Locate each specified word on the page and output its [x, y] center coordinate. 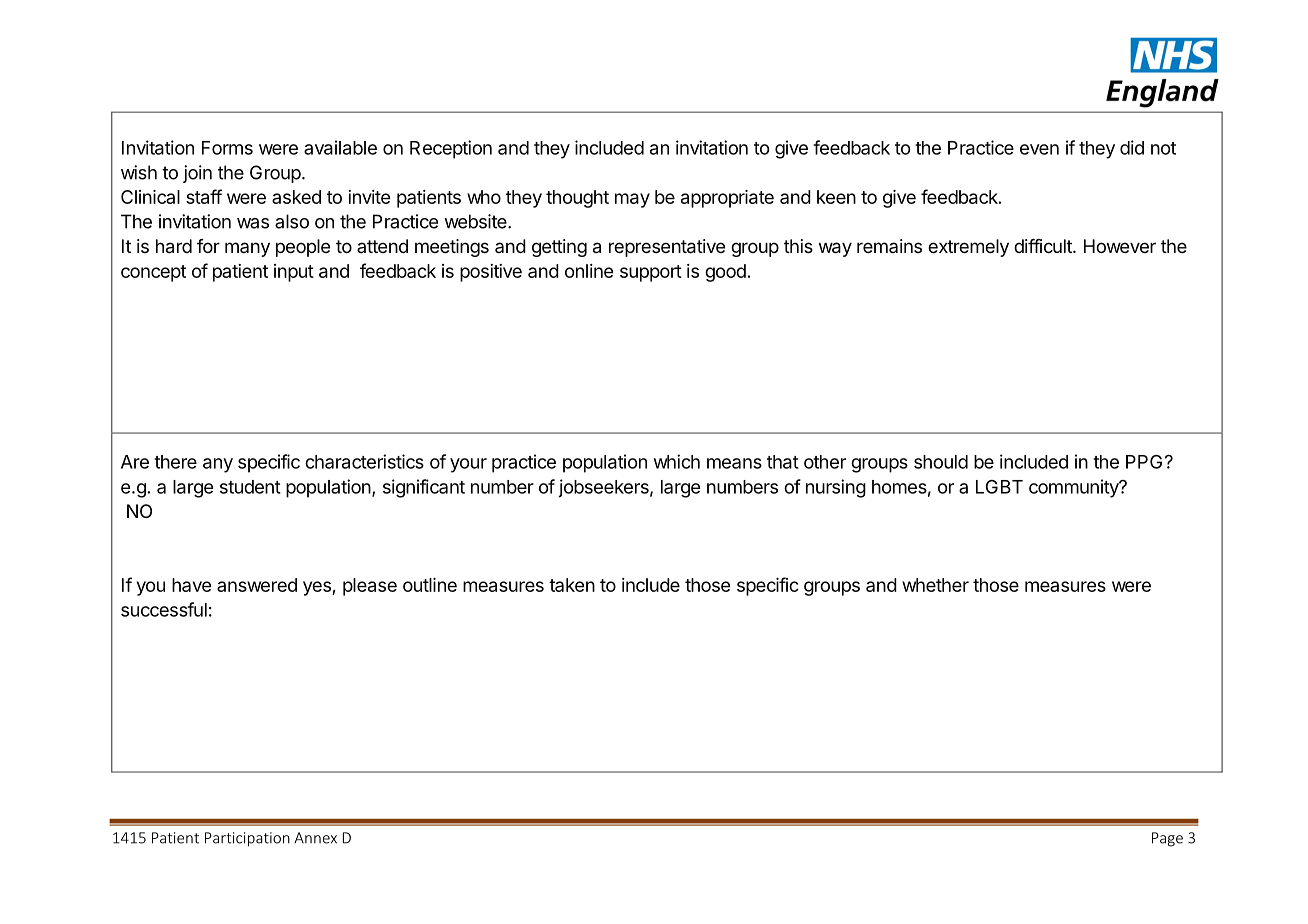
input [294, 273]
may [632, 200]
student [250, 487]
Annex [315, 838]
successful [164, 609]
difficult [1044, 246]
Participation [247, 839]
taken [572, 585]
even [1039, 149]
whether [935, 585]
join [197, 174]
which [677, 461]
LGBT [999, 487]
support [651, 273]
